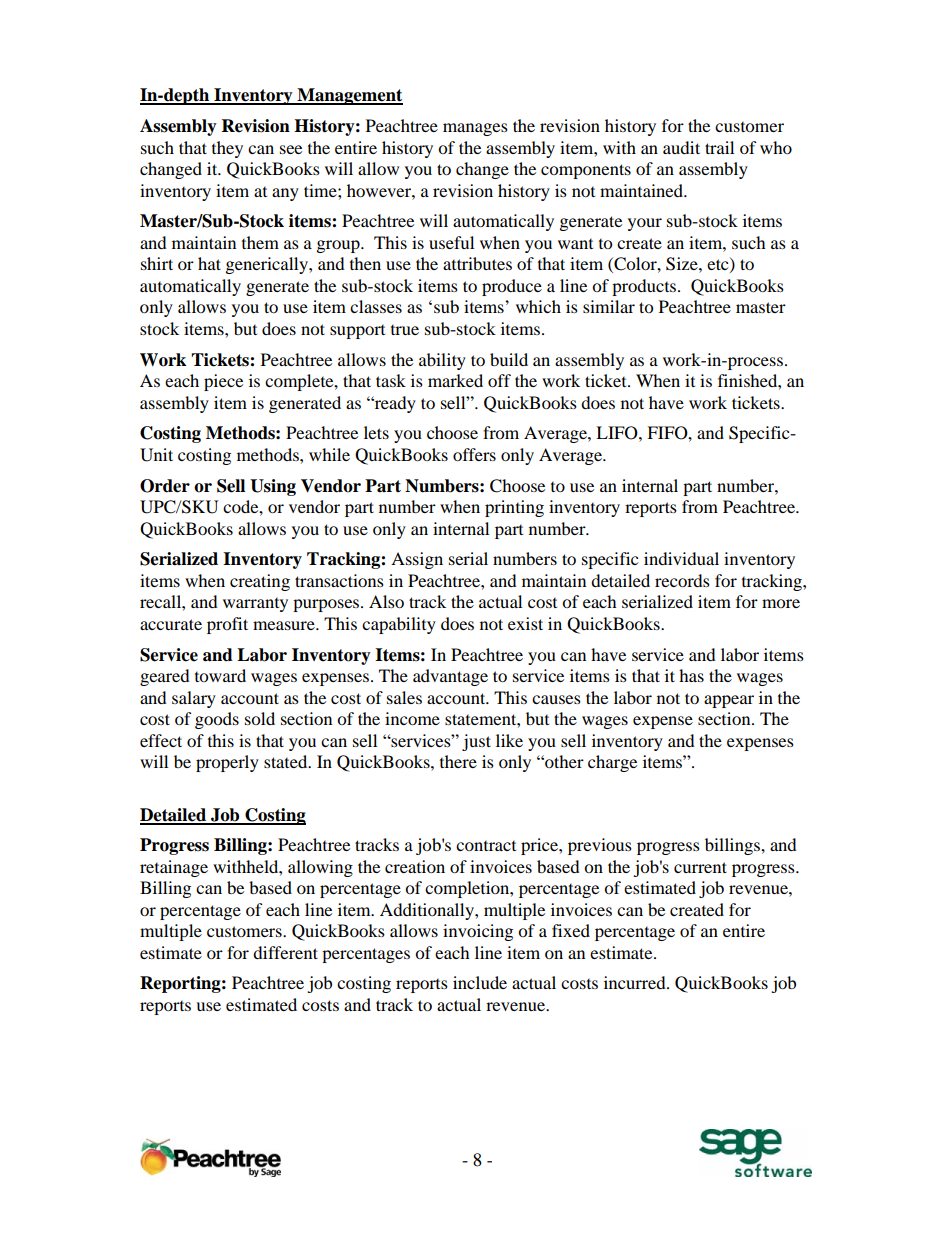 The height and width of the image is (1233, 952). Describe the element at coordinates (450, 677) in the image. I see `advantage` at that location.
